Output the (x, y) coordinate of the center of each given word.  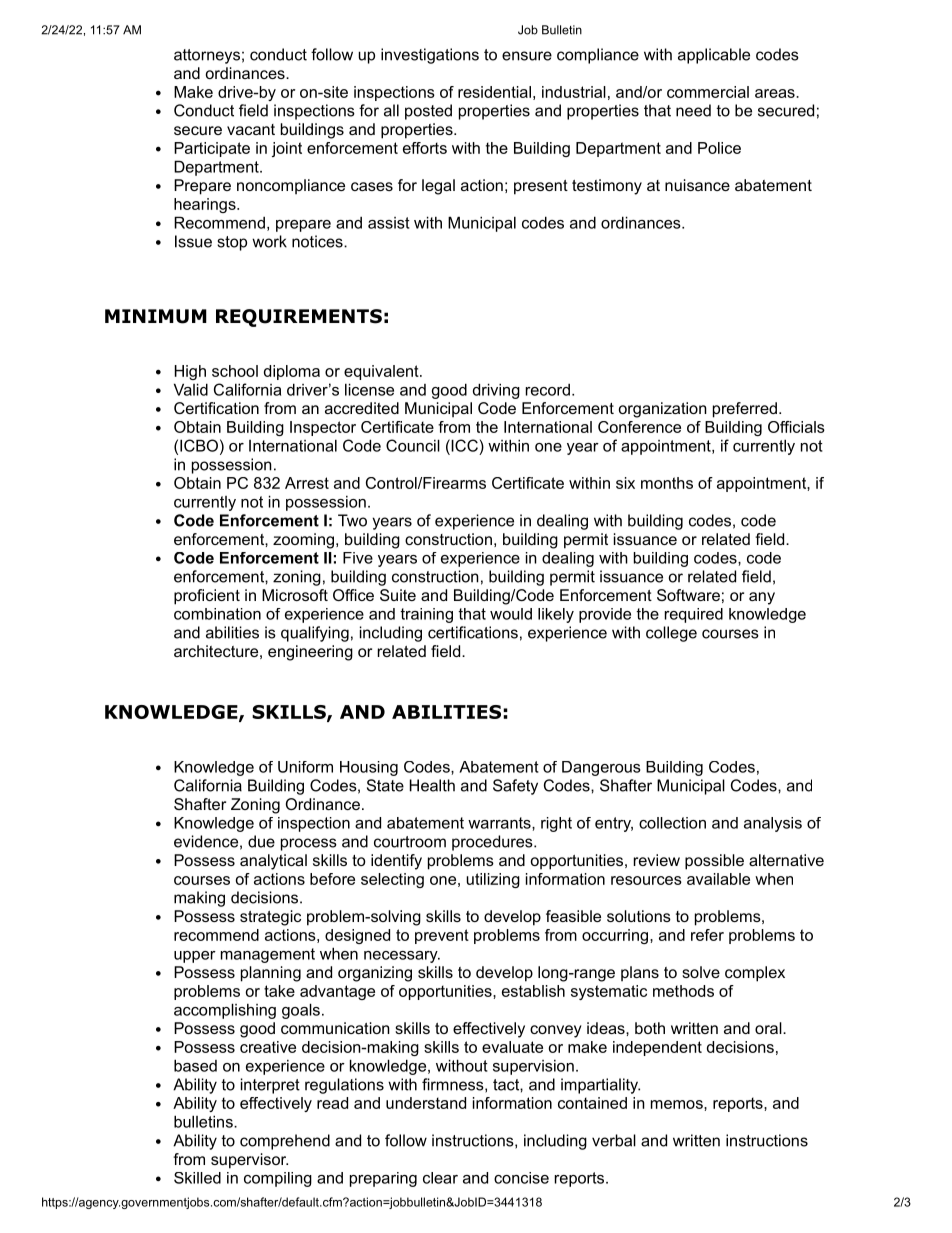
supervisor (249, 1161)
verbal (614, 1140)
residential (494, 92)
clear (440, 1178)
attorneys (207, 56)
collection (672, 823)
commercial (708, 92)
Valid (191, 389)
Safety (515, 787)
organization (663, 410)
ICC (463, 445)
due (261, 841)
